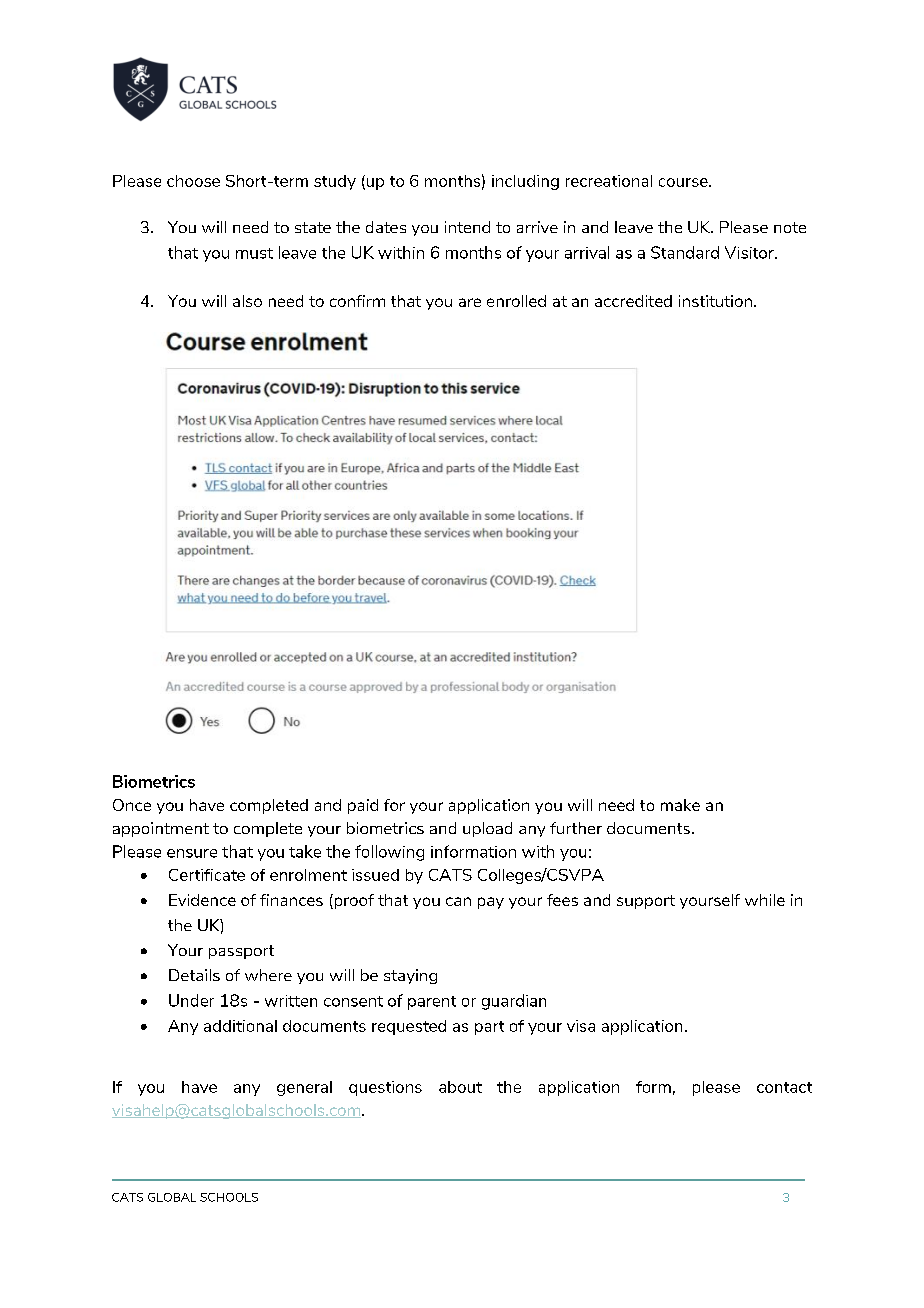  What do you see at coordinates (240, 1026) in the screenshot?
I see `additional` at bounding box center [240, 1026].
